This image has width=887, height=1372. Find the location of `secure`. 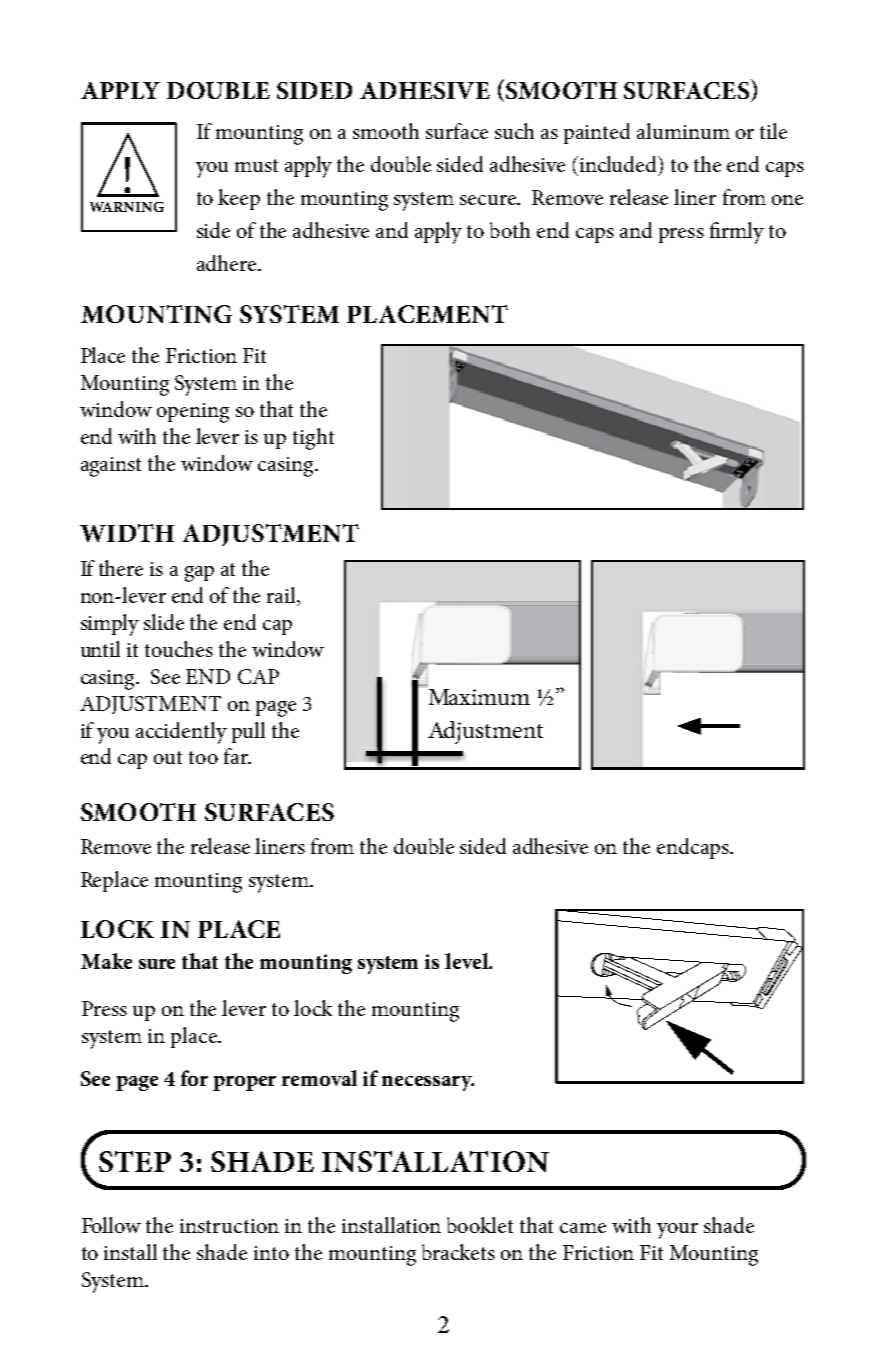

secure is located at coordinates (489, 200).
